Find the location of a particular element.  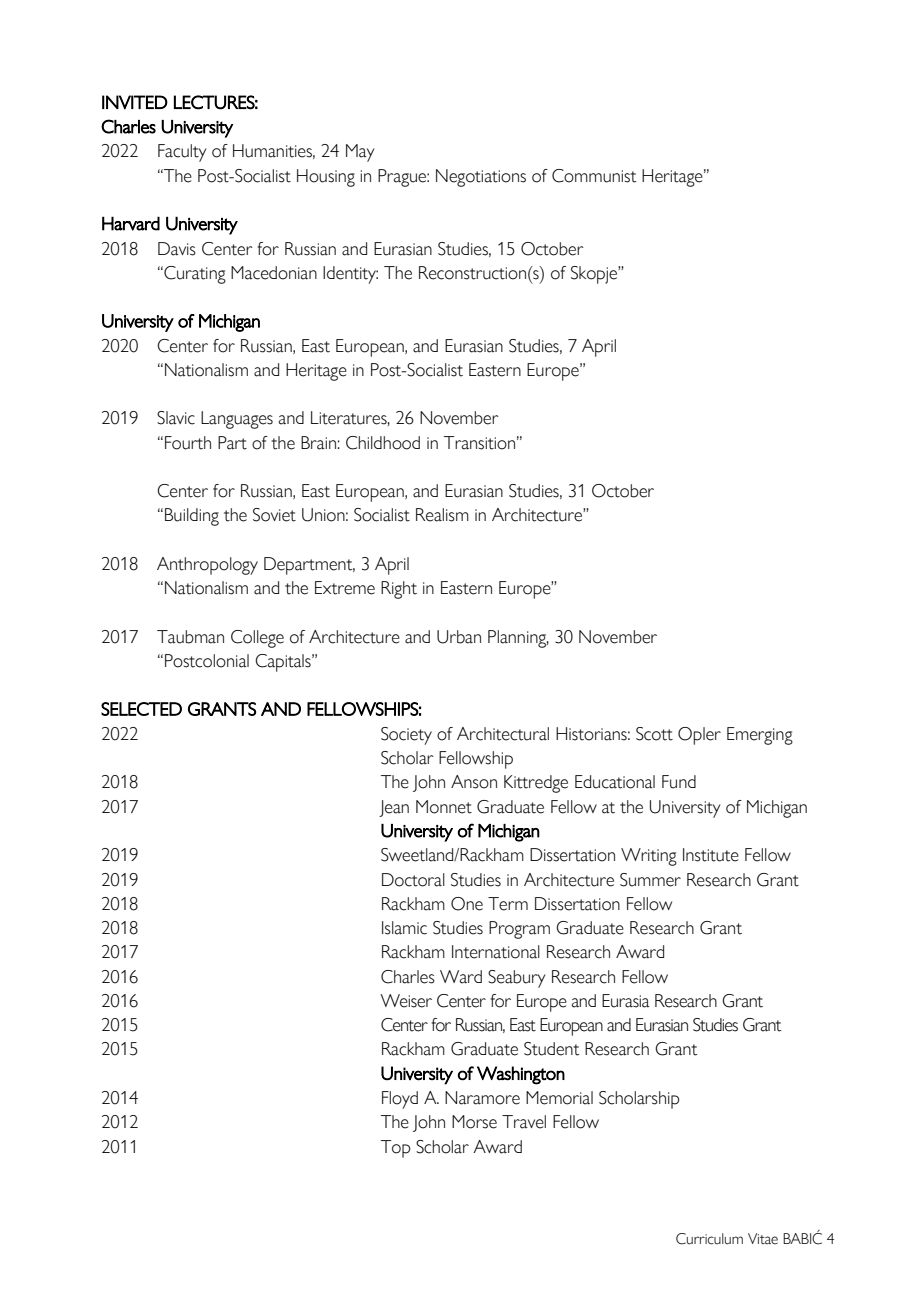

Top is located at coordinates (396, 1149).
